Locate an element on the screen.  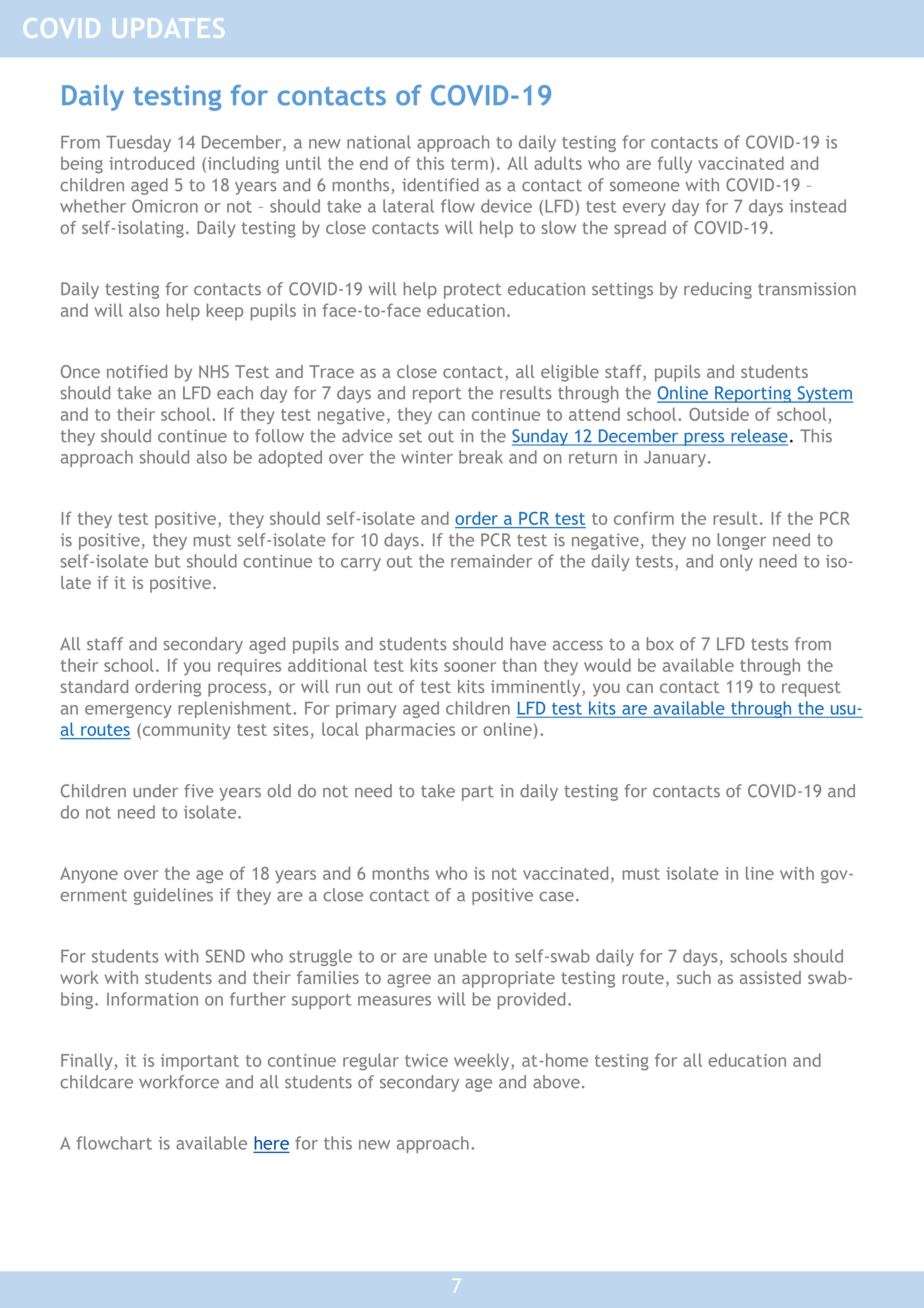
twice is located at coordinates (426, 1060).
